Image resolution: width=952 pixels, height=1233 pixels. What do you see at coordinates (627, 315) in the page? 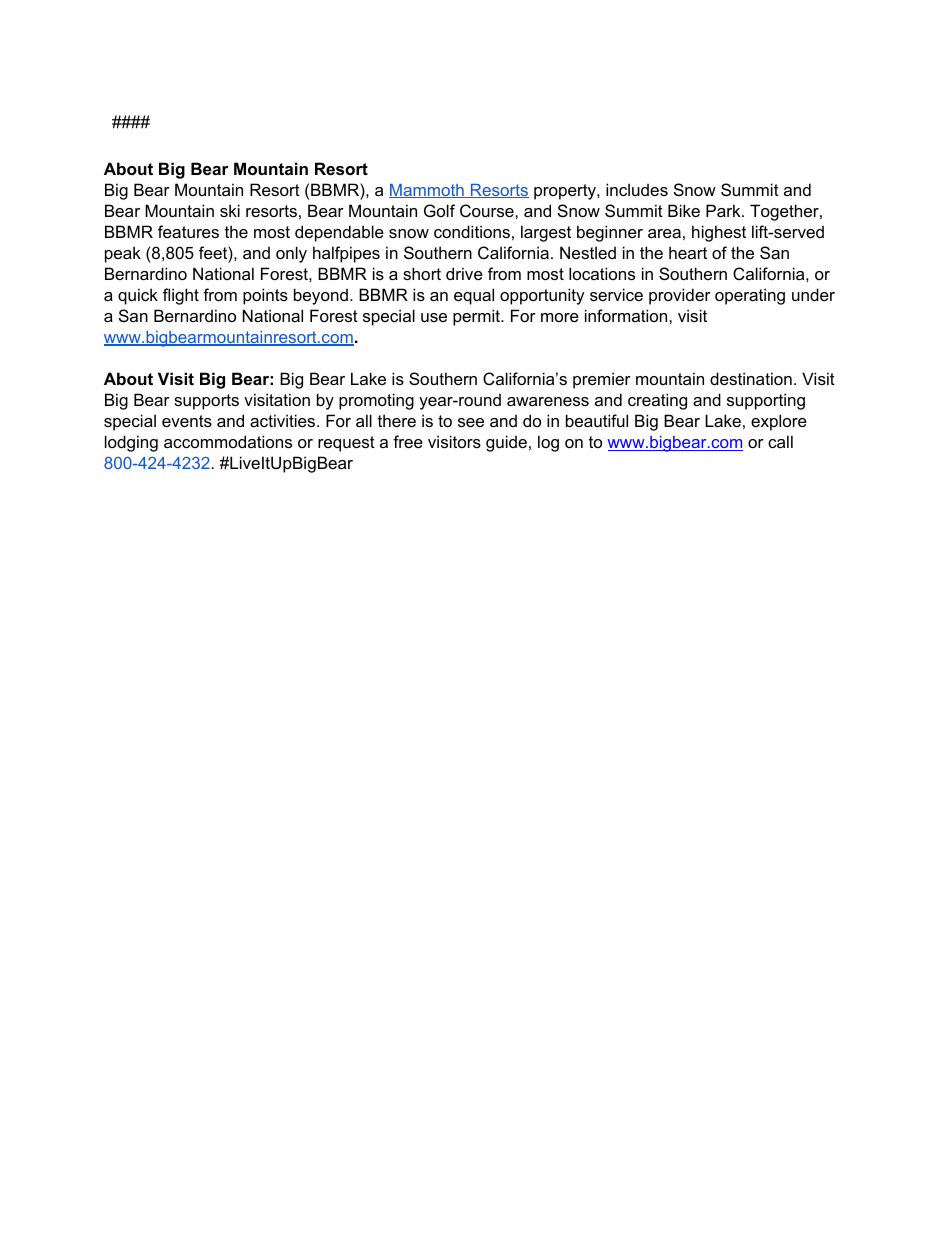
I see `information` at bounding box center [627, 315].
